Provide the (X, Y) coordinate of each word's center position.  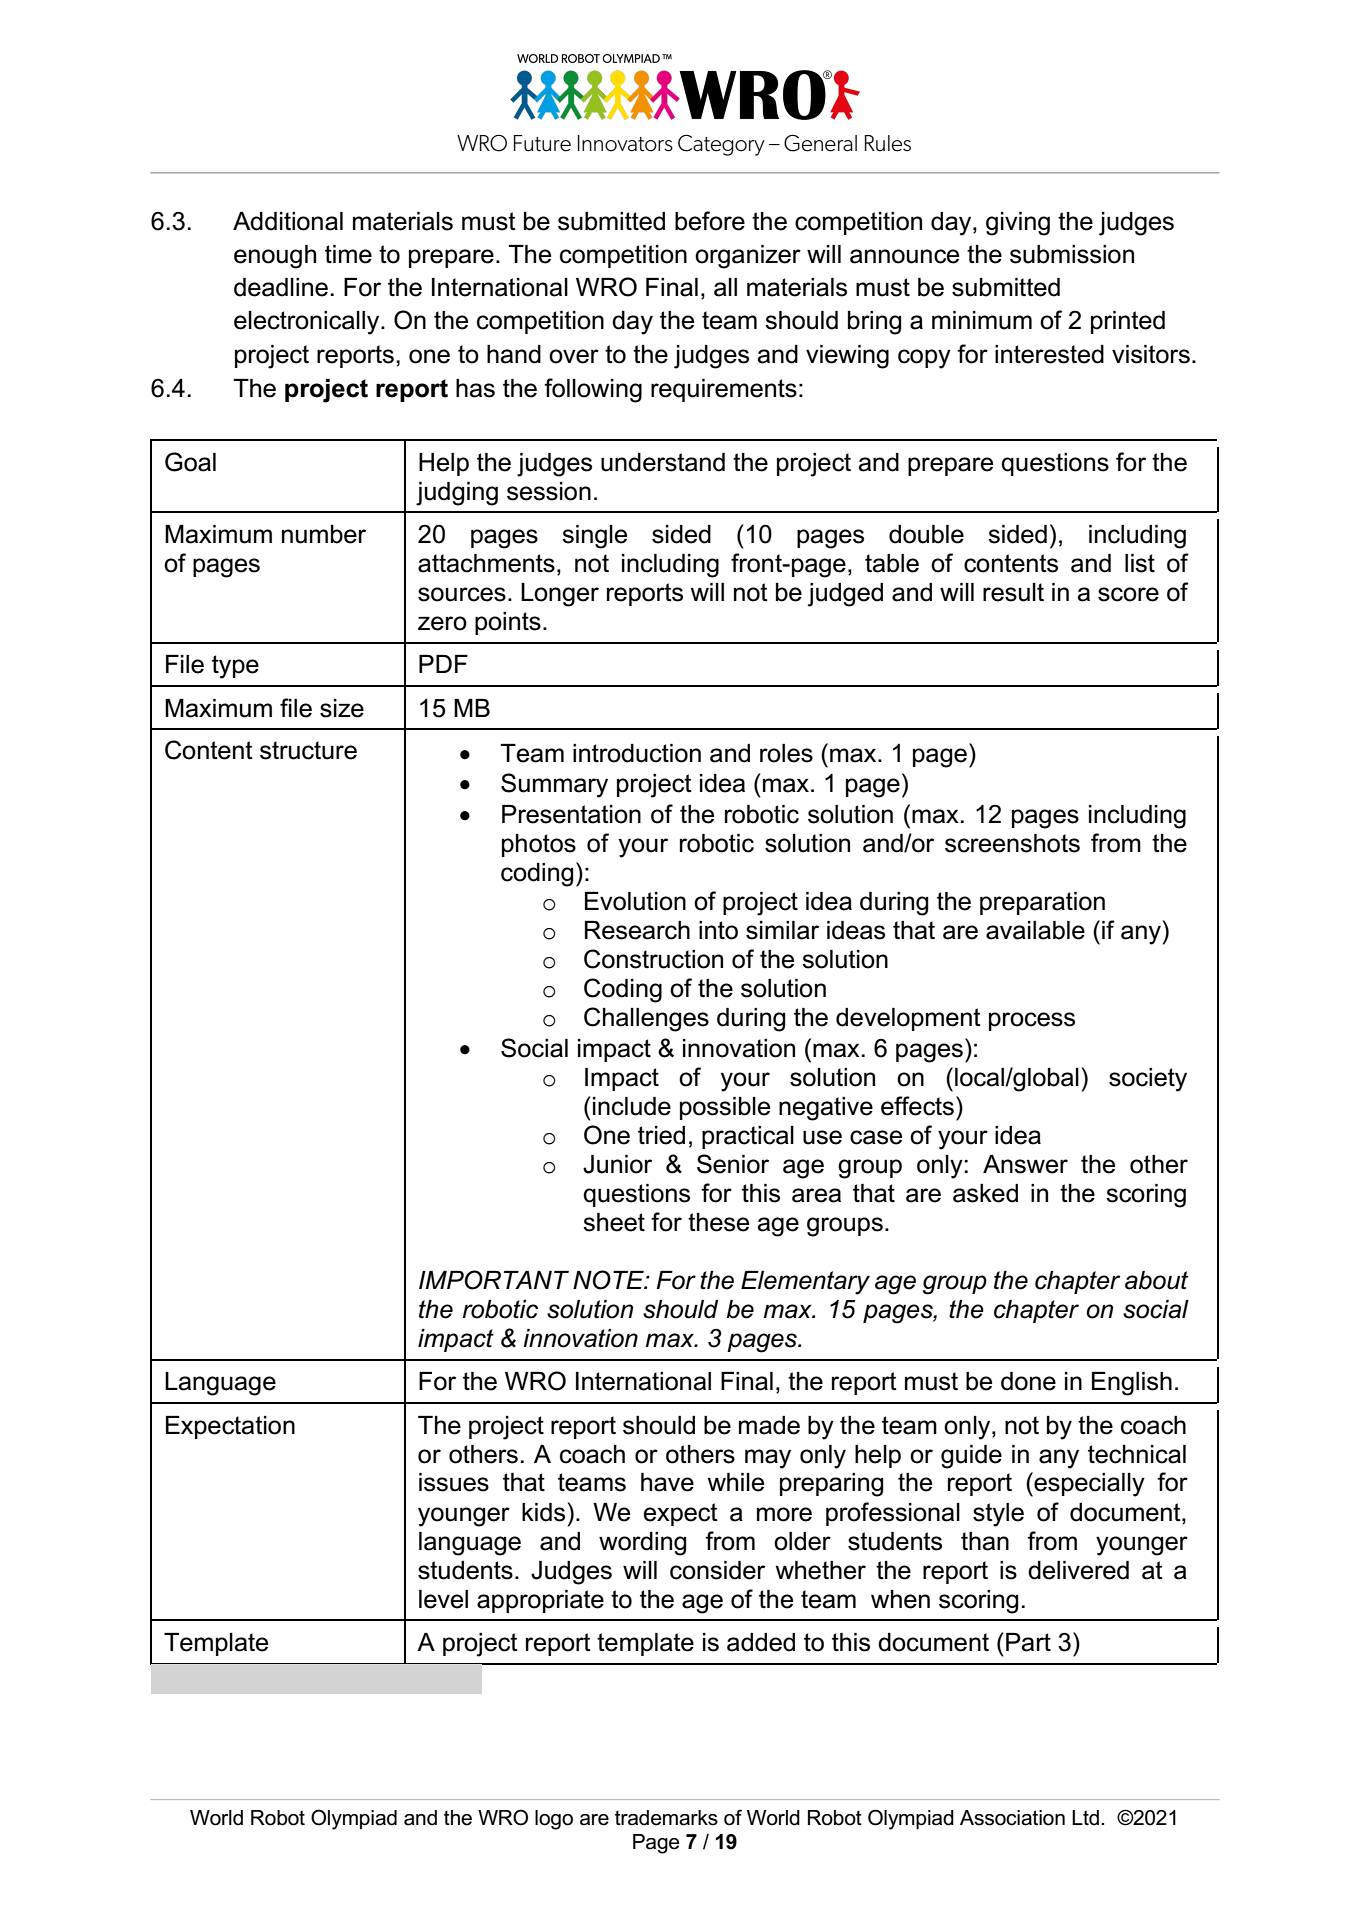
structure (308, 750)
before (710, 221)
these (718, 1222)
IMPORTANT (494, 1280)
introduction (637, 753)
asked (985, 1193)
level (443, 1599)
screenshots (1012, 843)
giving (1018, 224)
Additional (288, 221)
